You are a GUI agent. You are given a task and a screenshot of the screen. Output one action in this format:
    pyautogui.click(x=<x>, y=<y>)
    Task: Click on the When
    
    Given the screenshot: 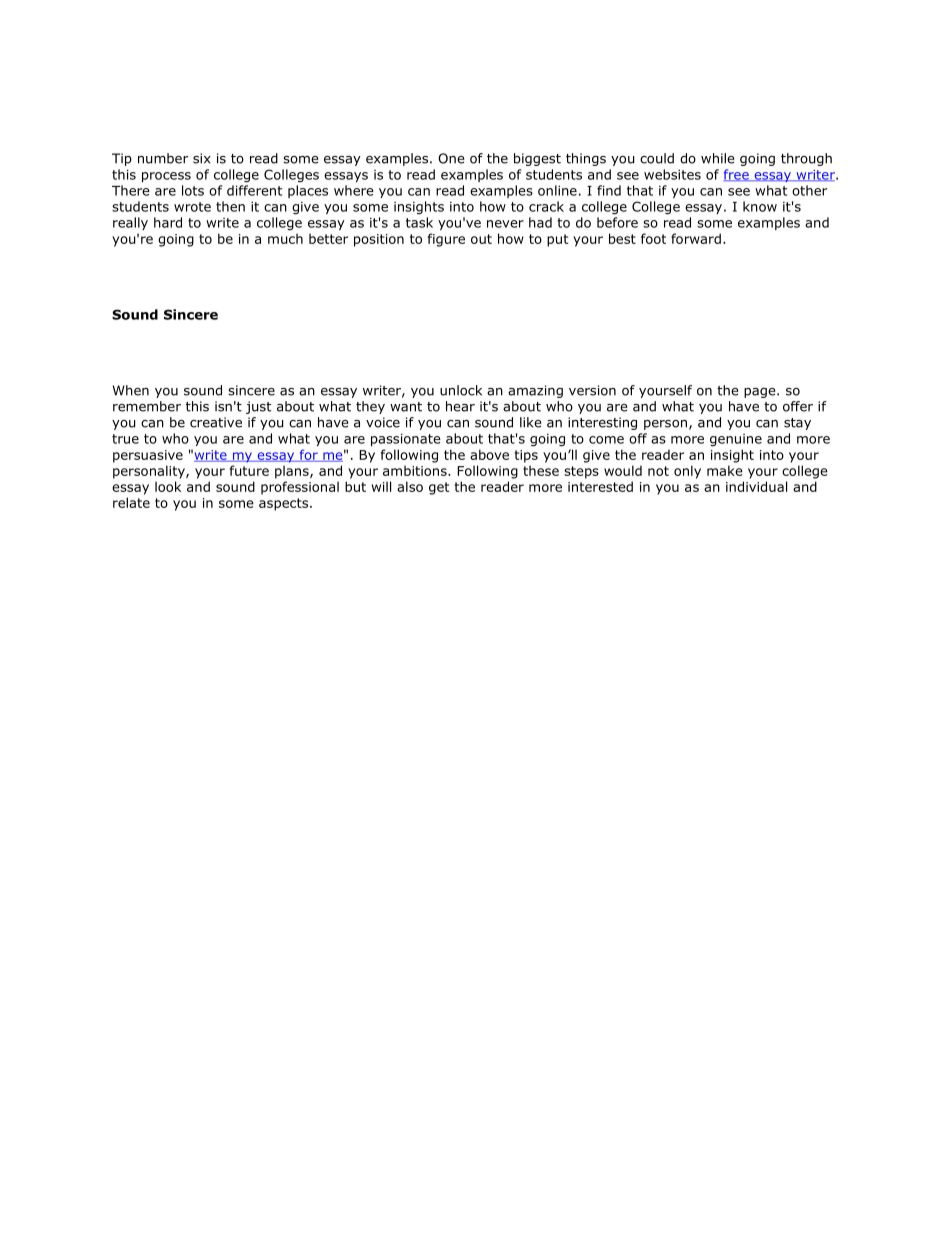 What is the action you would take?
    pyautogui.click(x=131, y=390)
